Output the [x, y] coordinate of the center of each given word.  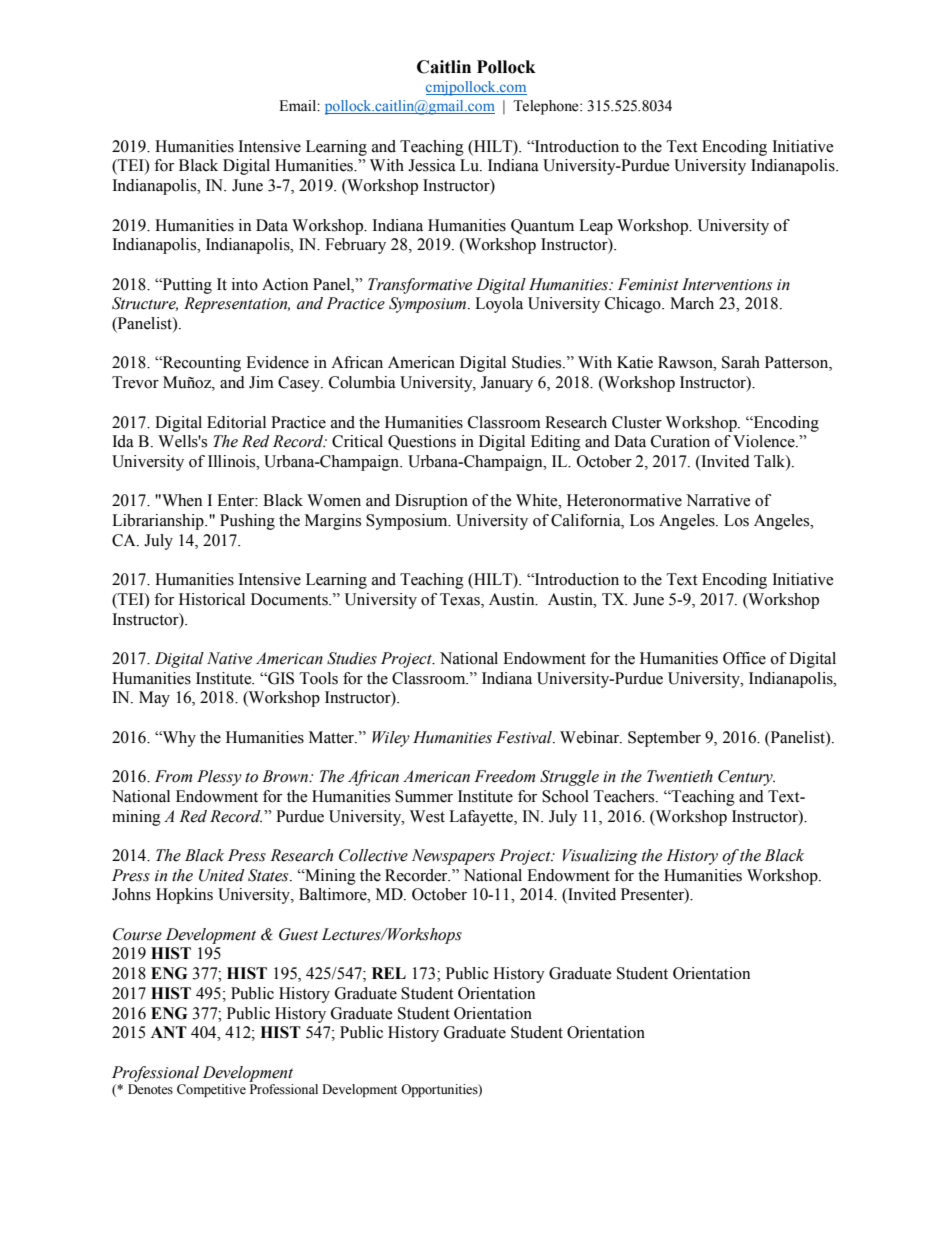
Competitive [211, 1090]
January [507, 384]
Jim [261, 382]
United [222, 875]
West [427, 816]
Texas [461, 600]
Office [744, 658]
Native [229, 658]
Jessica [432, 165]
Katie [635, 362]
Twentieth [680, 776]
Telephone [547, 107]
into [245, 284]
